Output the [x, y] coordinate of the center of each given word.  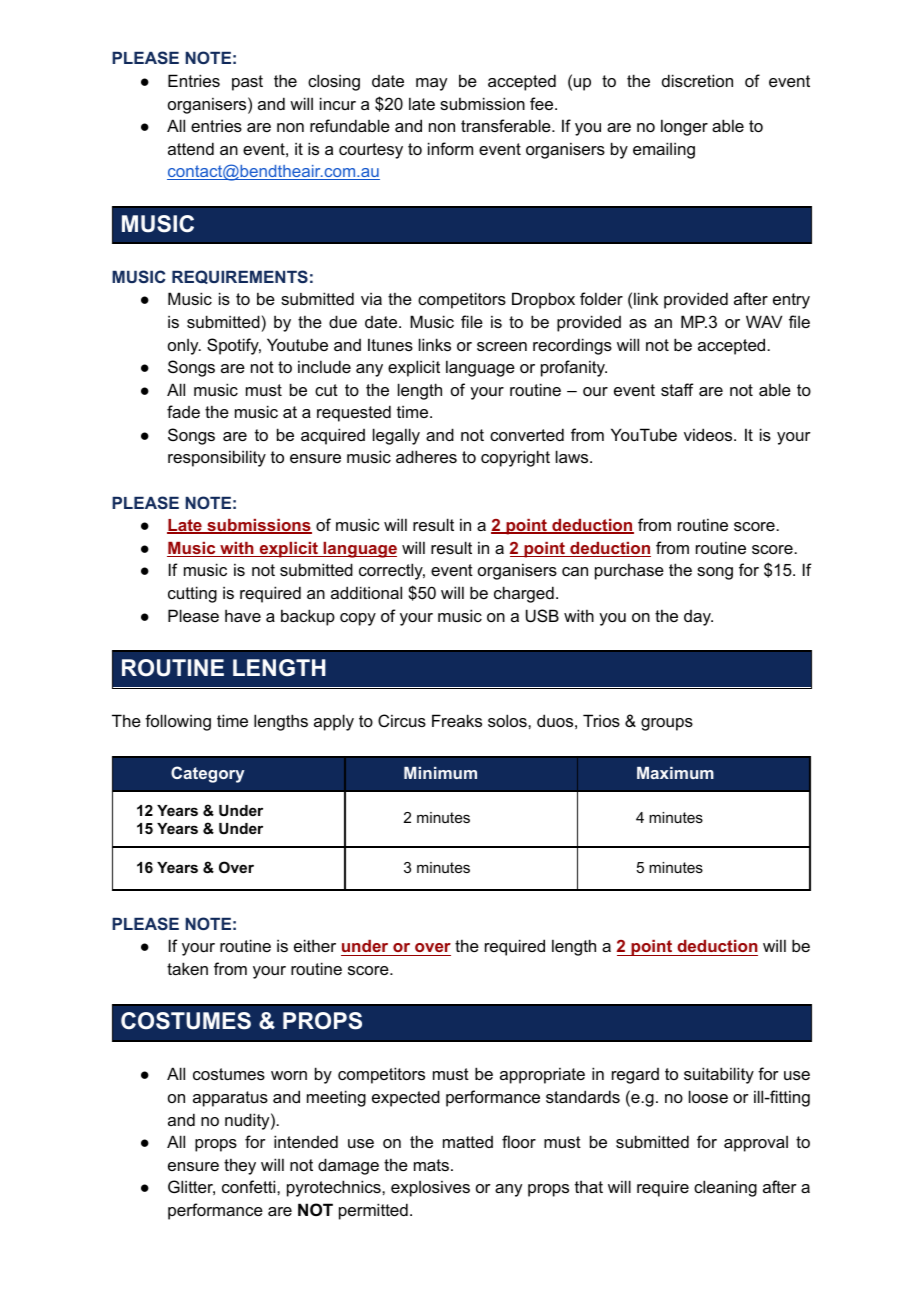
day [698, 618]
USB [542, 615]
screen [502, 346]
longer [684, 127]
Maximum [675, 773]
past [247, 83]
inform [450, 148]
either [315, 945]
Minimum [440, 773]
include [324, 366]
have [243, 615]
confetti [250, 1186]
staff [677, 389]
